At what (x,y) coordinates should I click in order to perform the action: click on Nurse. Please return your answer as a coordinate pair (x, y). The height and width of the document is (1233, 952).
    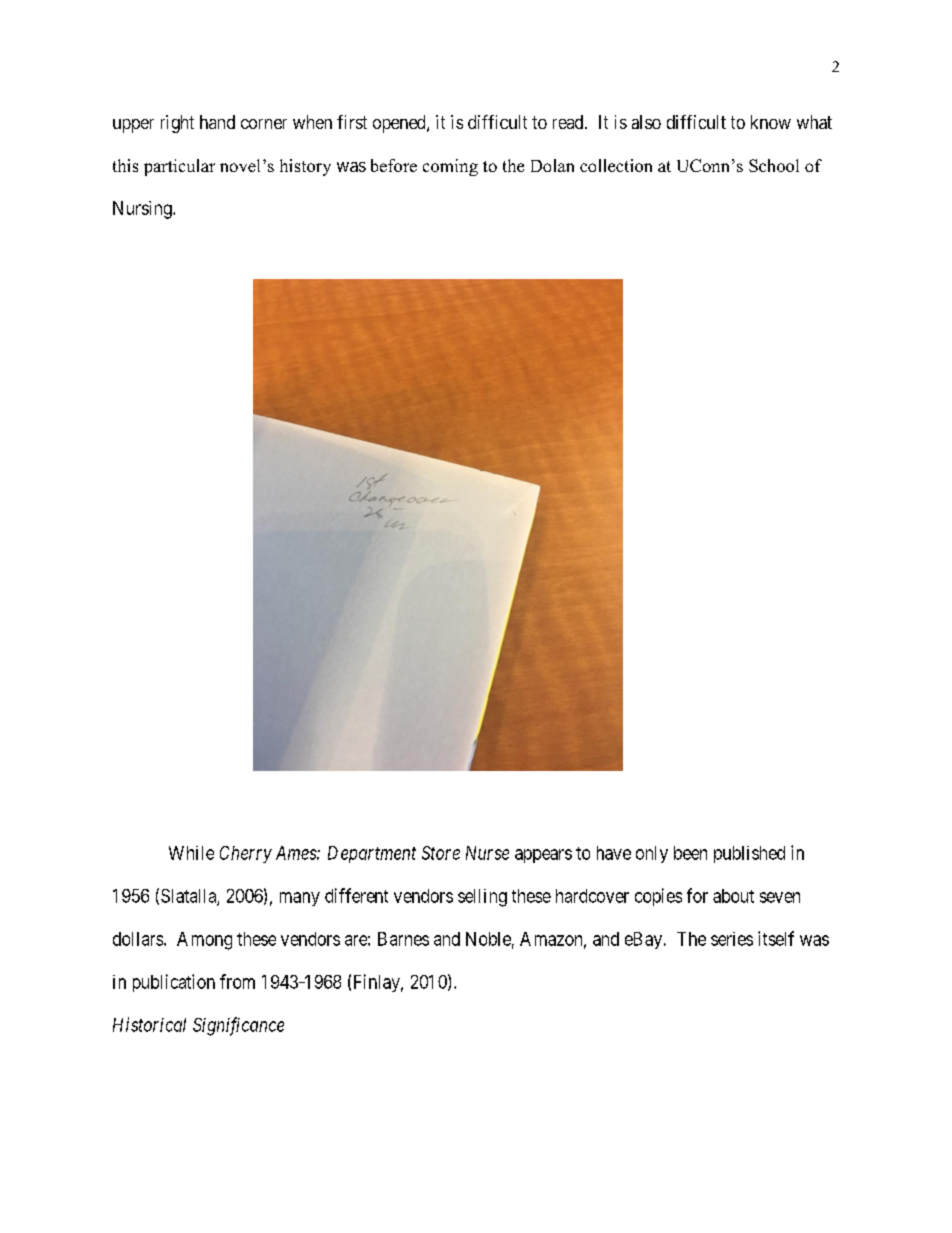
    Looking at the image, I should click on (487, 853).
